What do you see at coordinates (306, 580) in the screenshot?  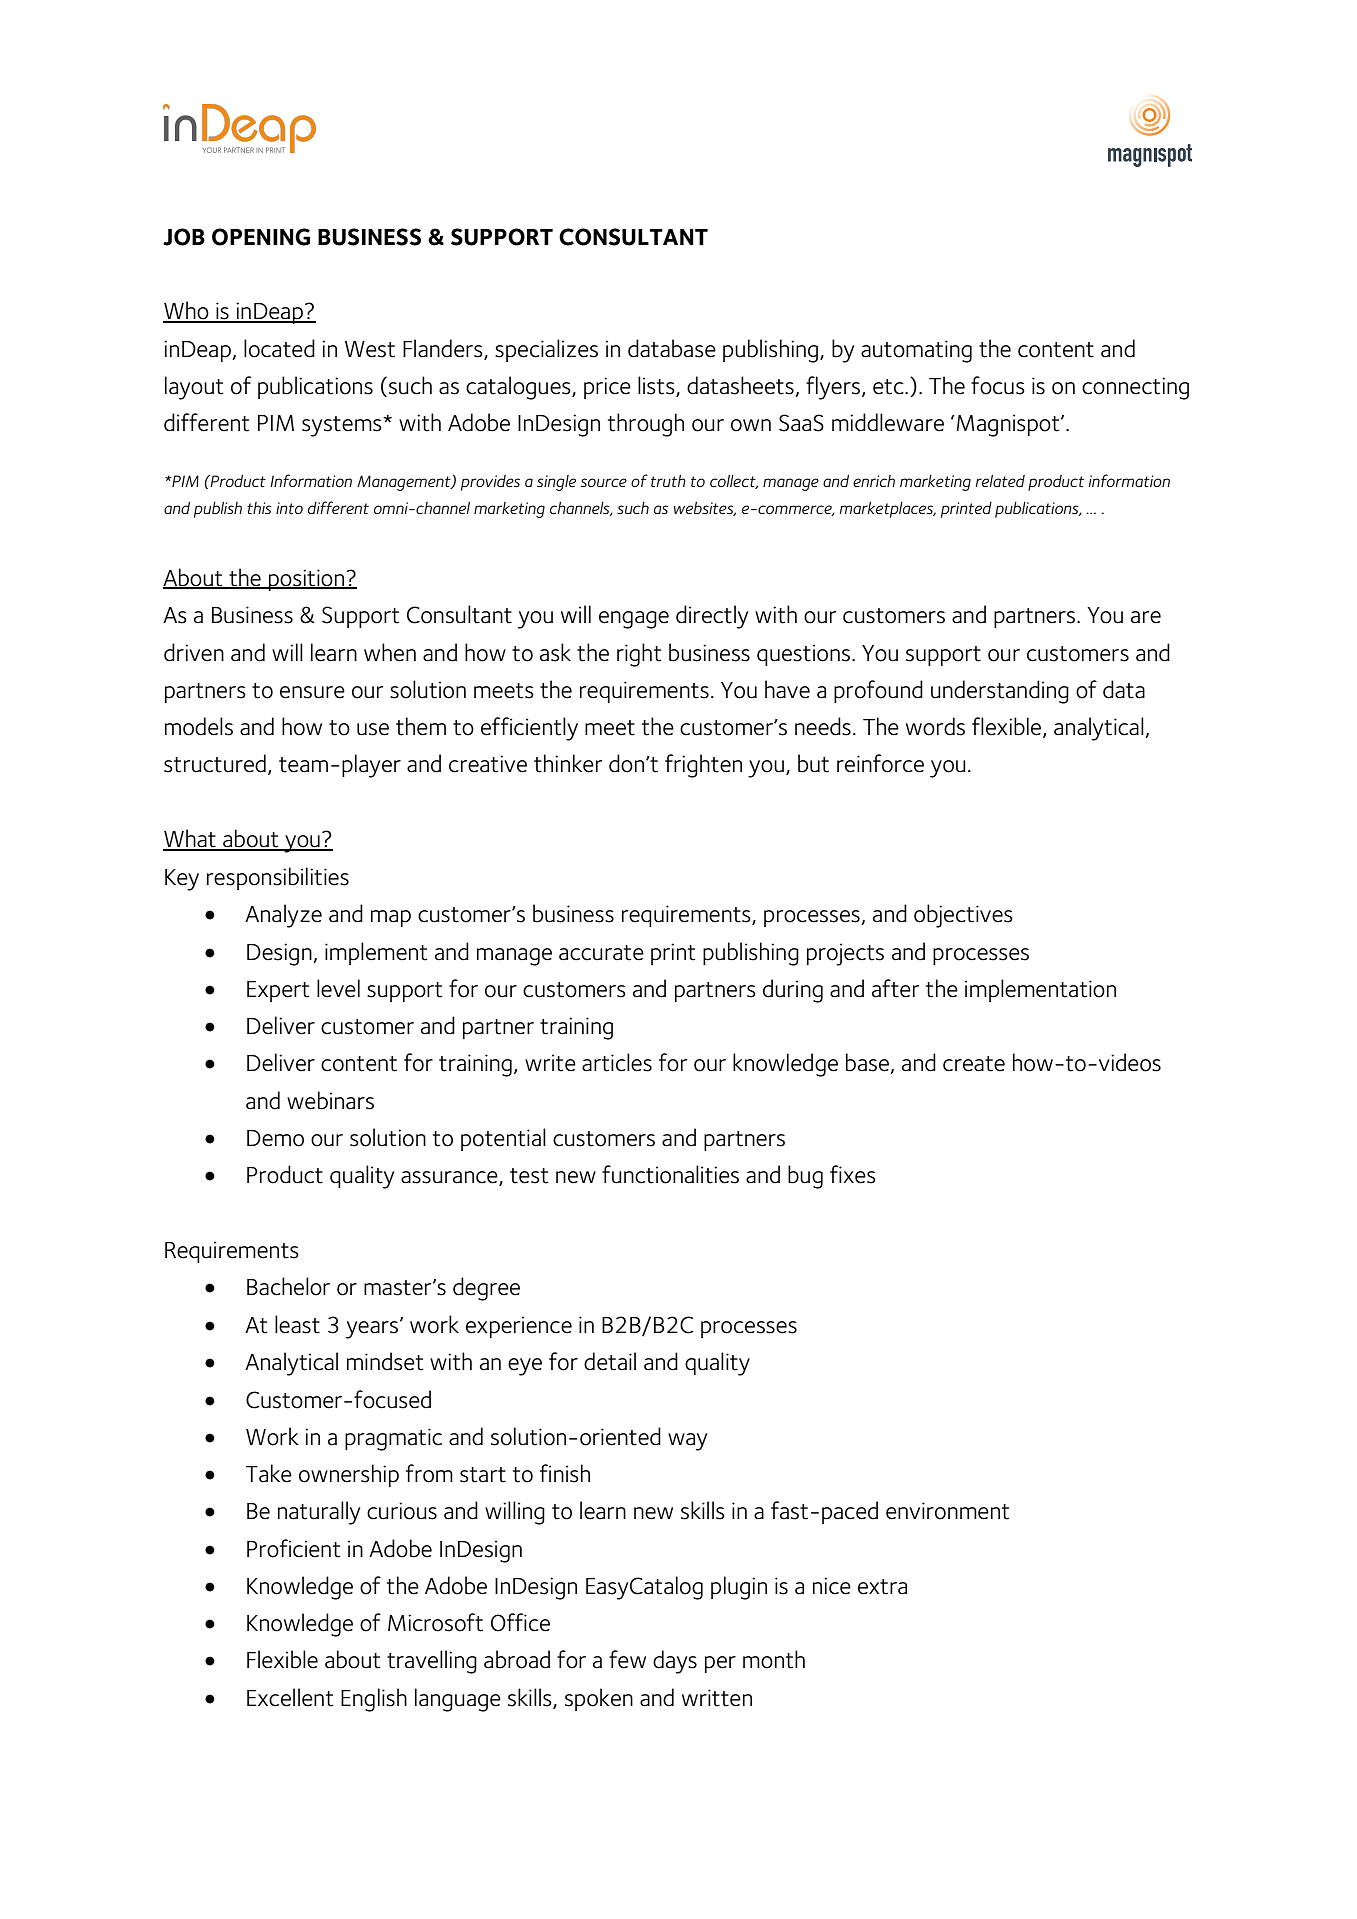 I see `position` at bounding box center [306, 580].
